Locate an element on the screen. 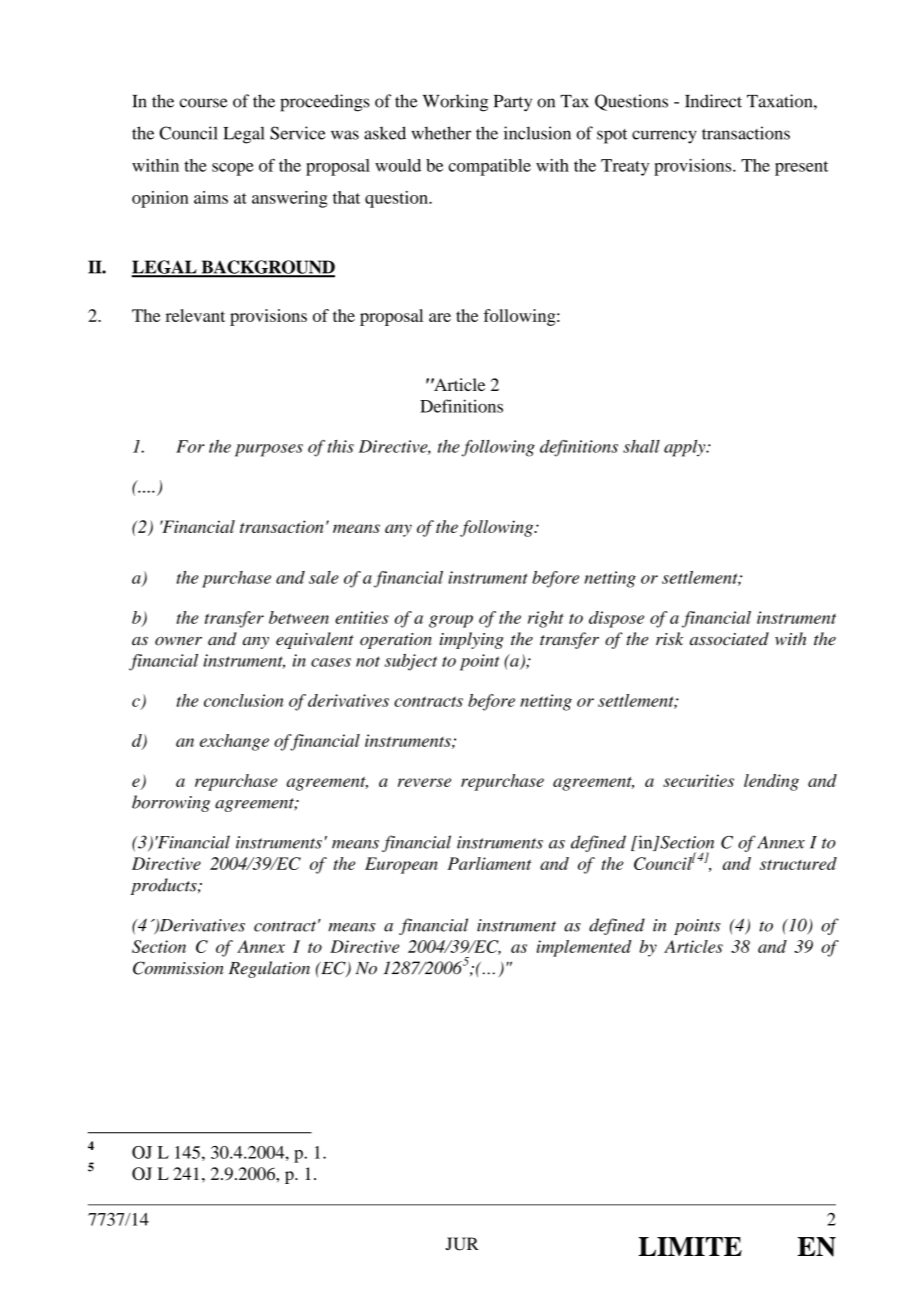  group is located at coordinates (451, 621).
